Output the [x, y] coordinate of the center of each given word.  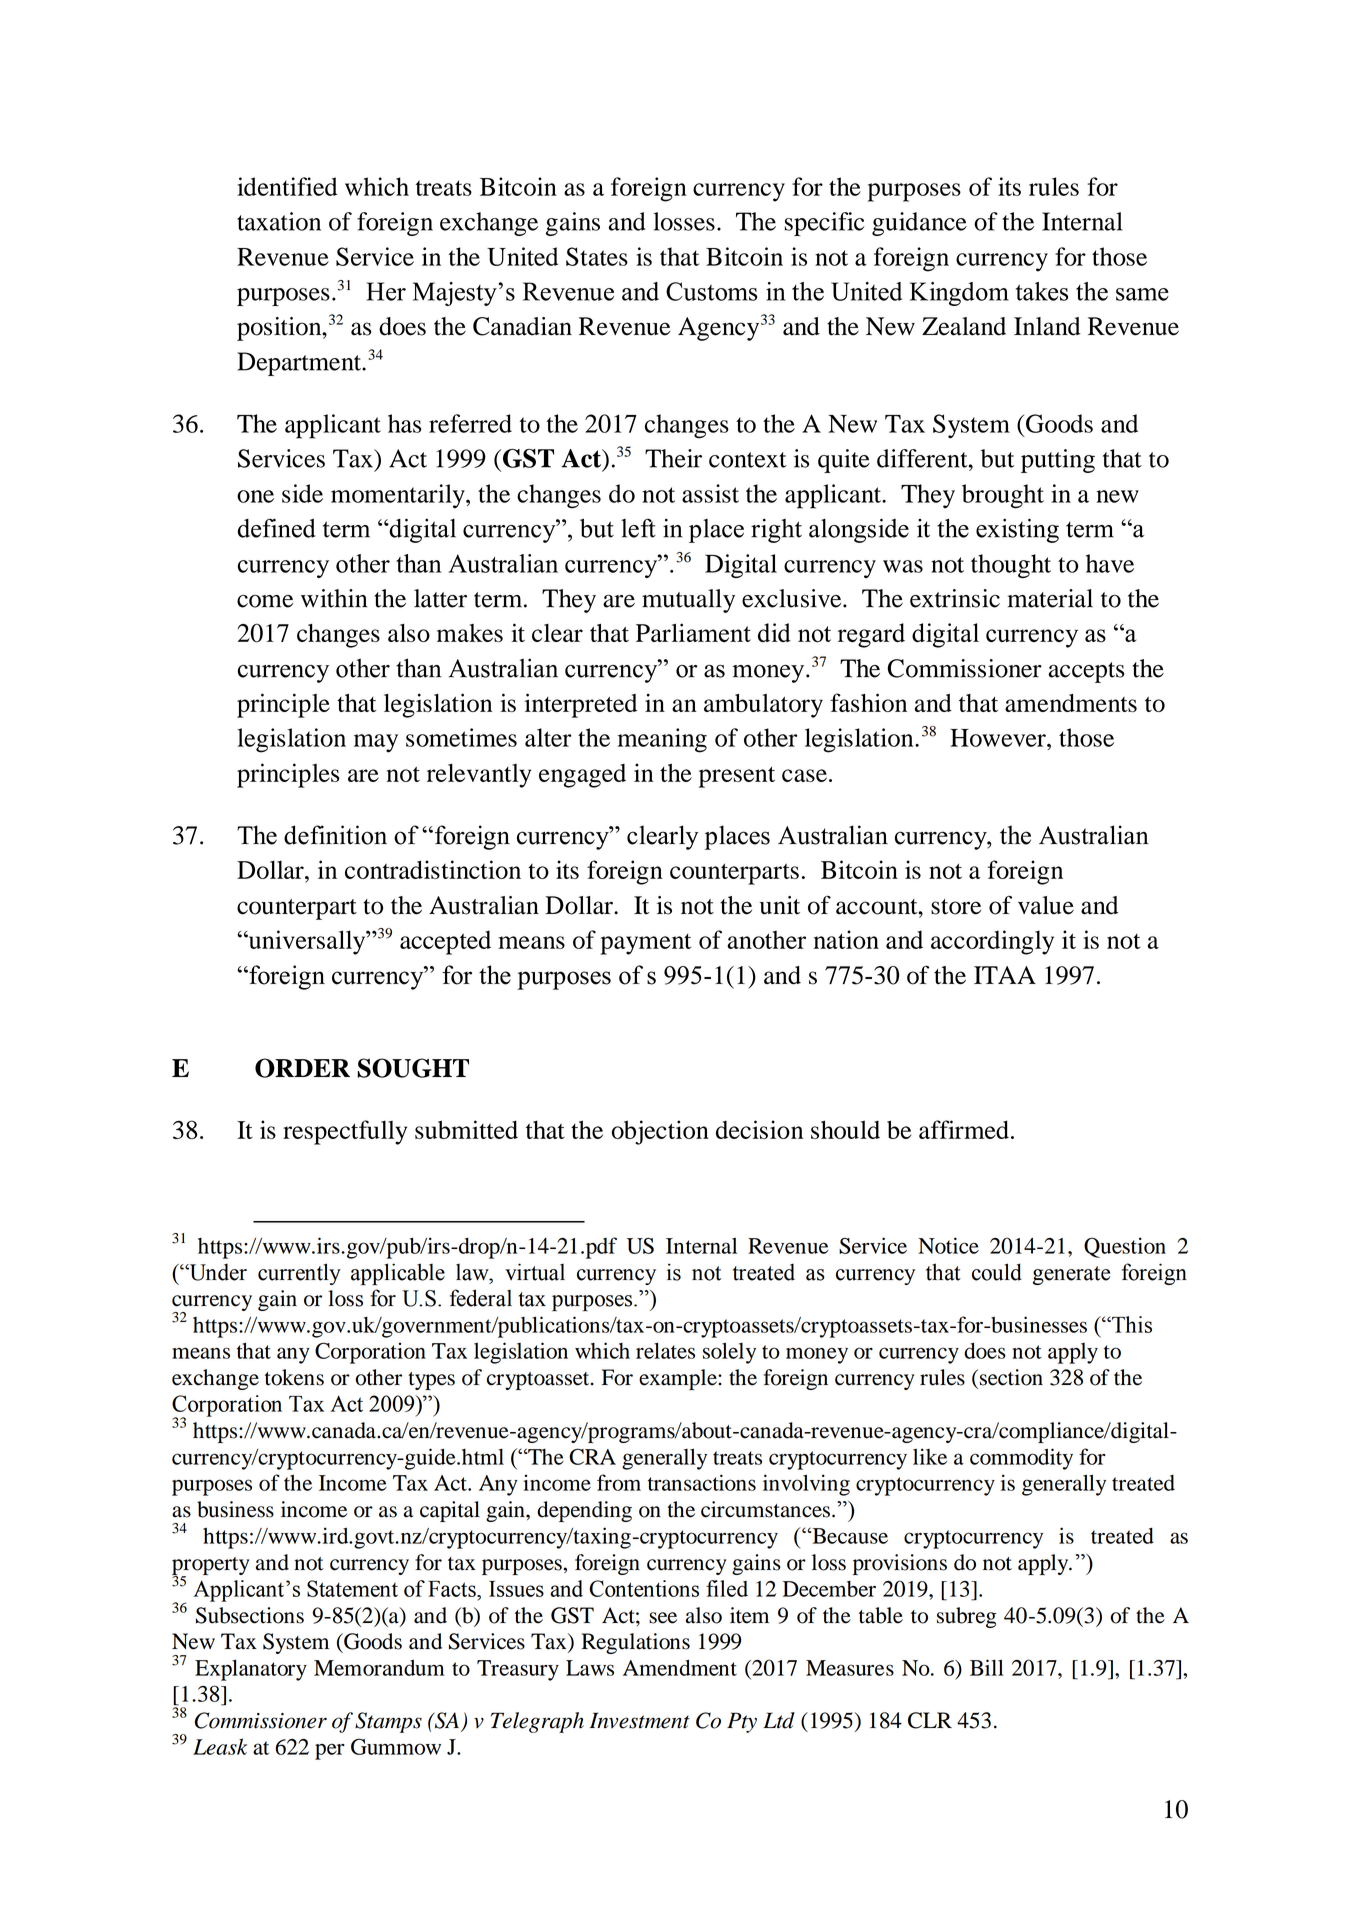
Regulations [635, 1643]
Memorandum [379, 1668]
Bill [987, 1667]
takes [1042, 291]
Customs [711, 291]
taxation [279, 221]
